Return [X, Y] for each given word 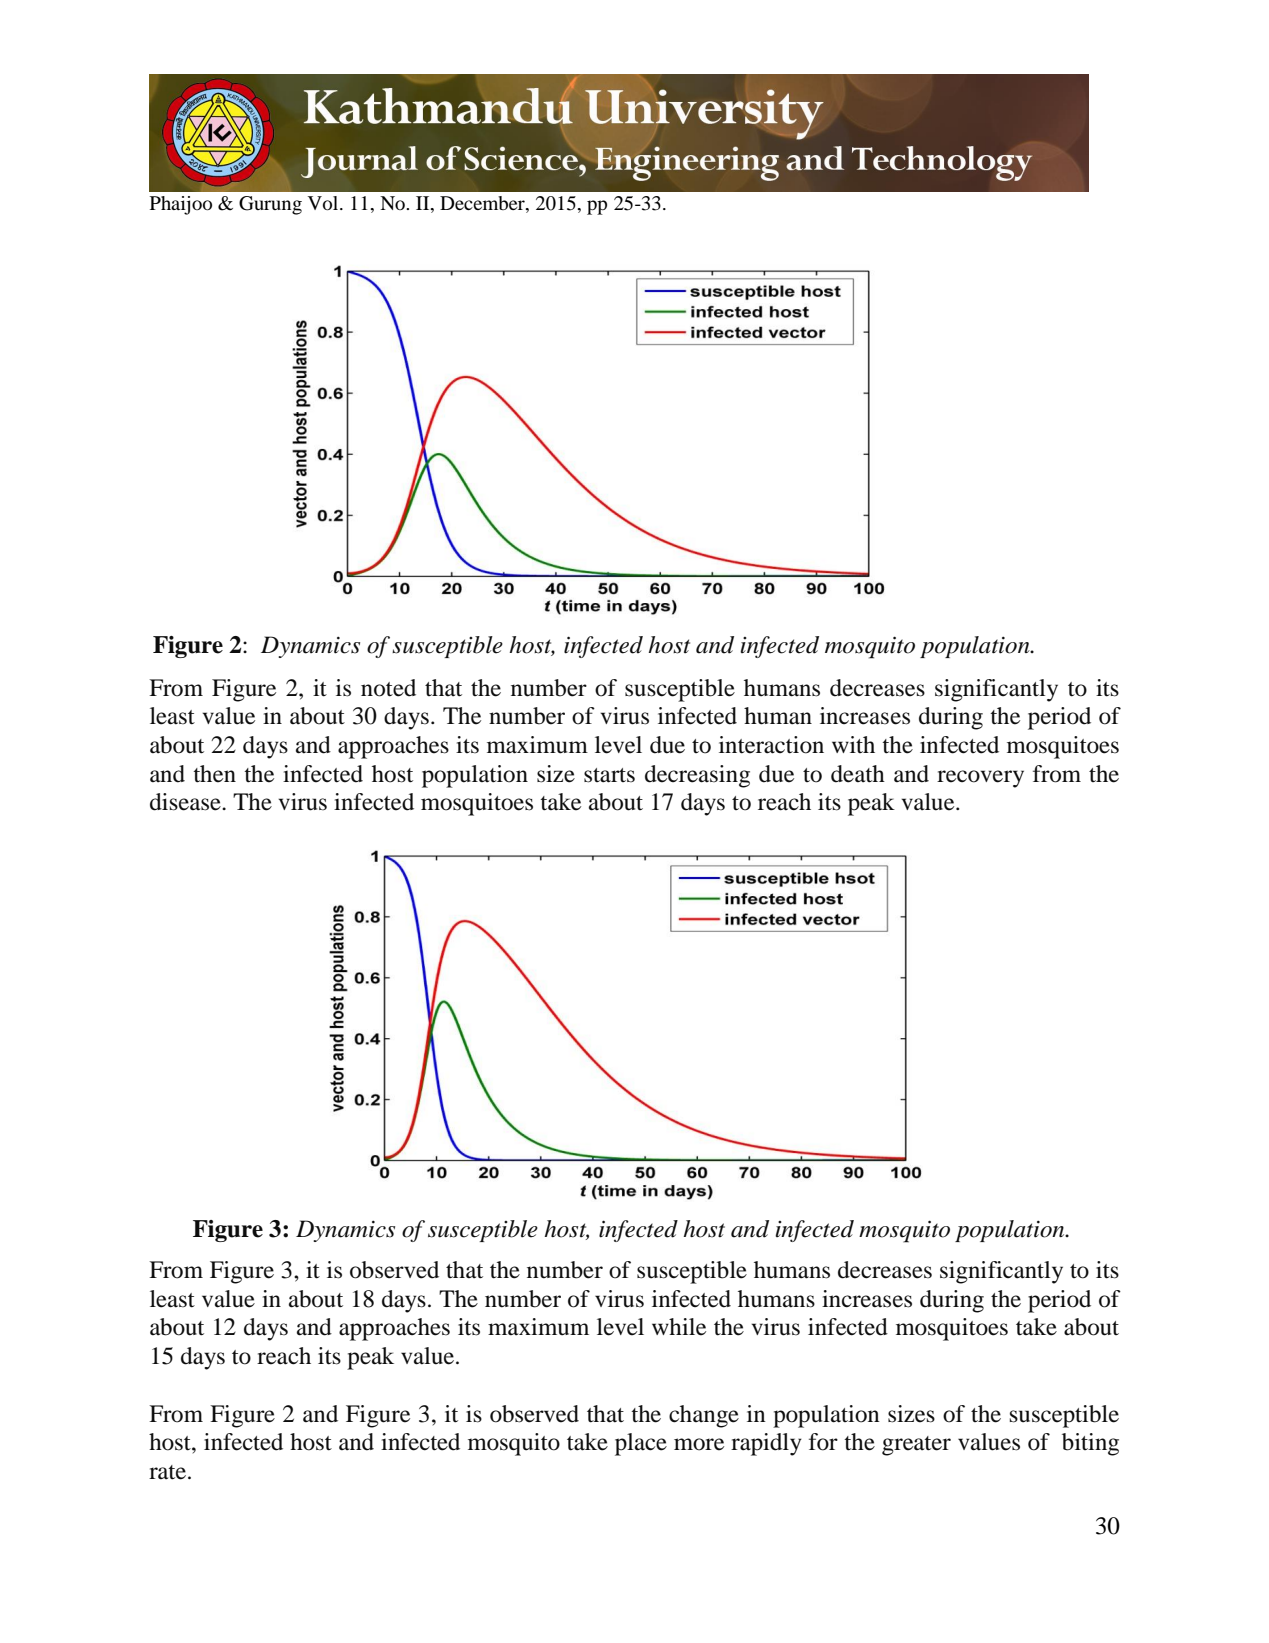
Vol [324, 203]
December [483, 204]
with [853, 744]
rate [167, 1472]
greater [916, 1446]
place [641, 1444]
